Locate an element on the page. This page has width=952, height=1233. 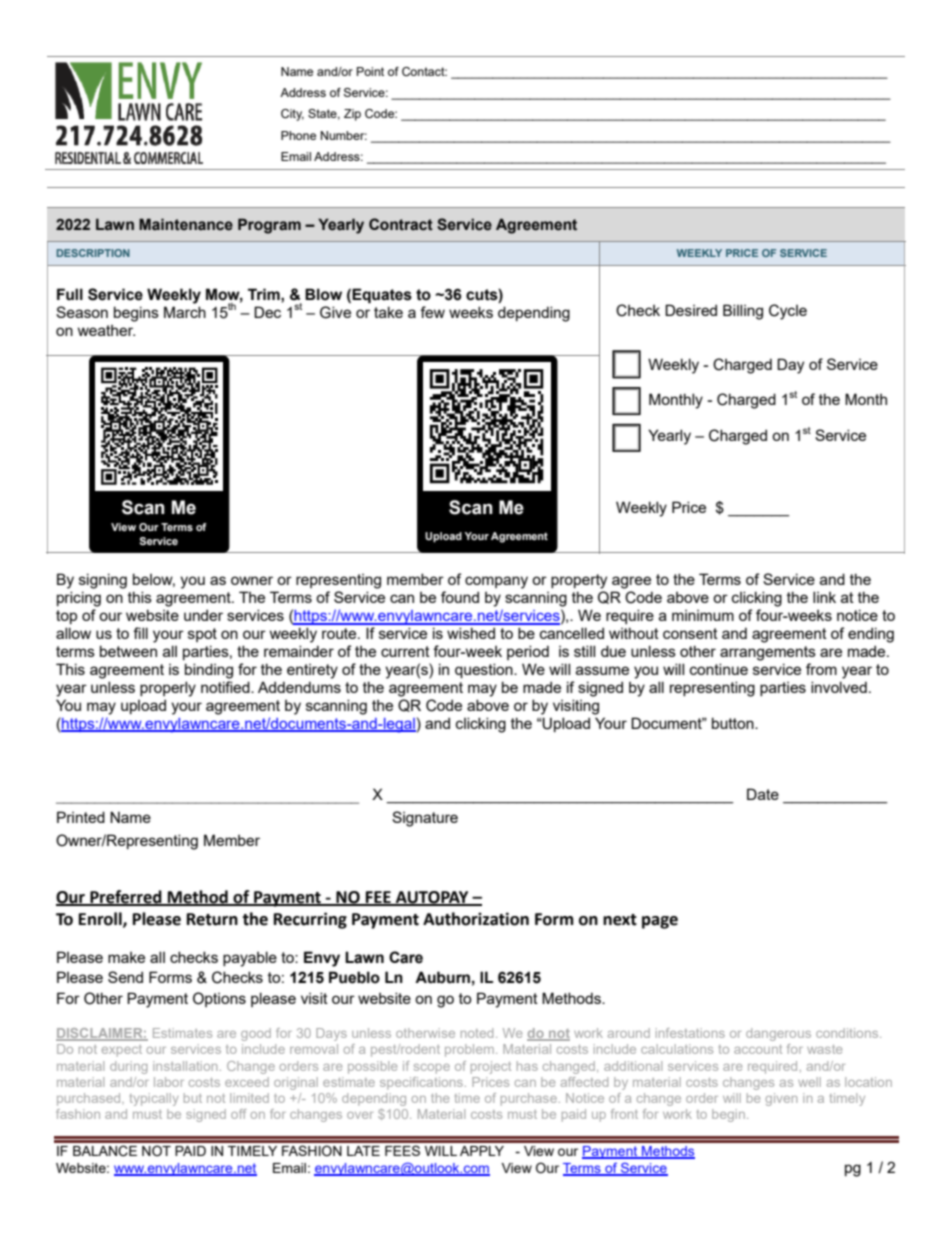
found is located at coordinates (460, 597).
